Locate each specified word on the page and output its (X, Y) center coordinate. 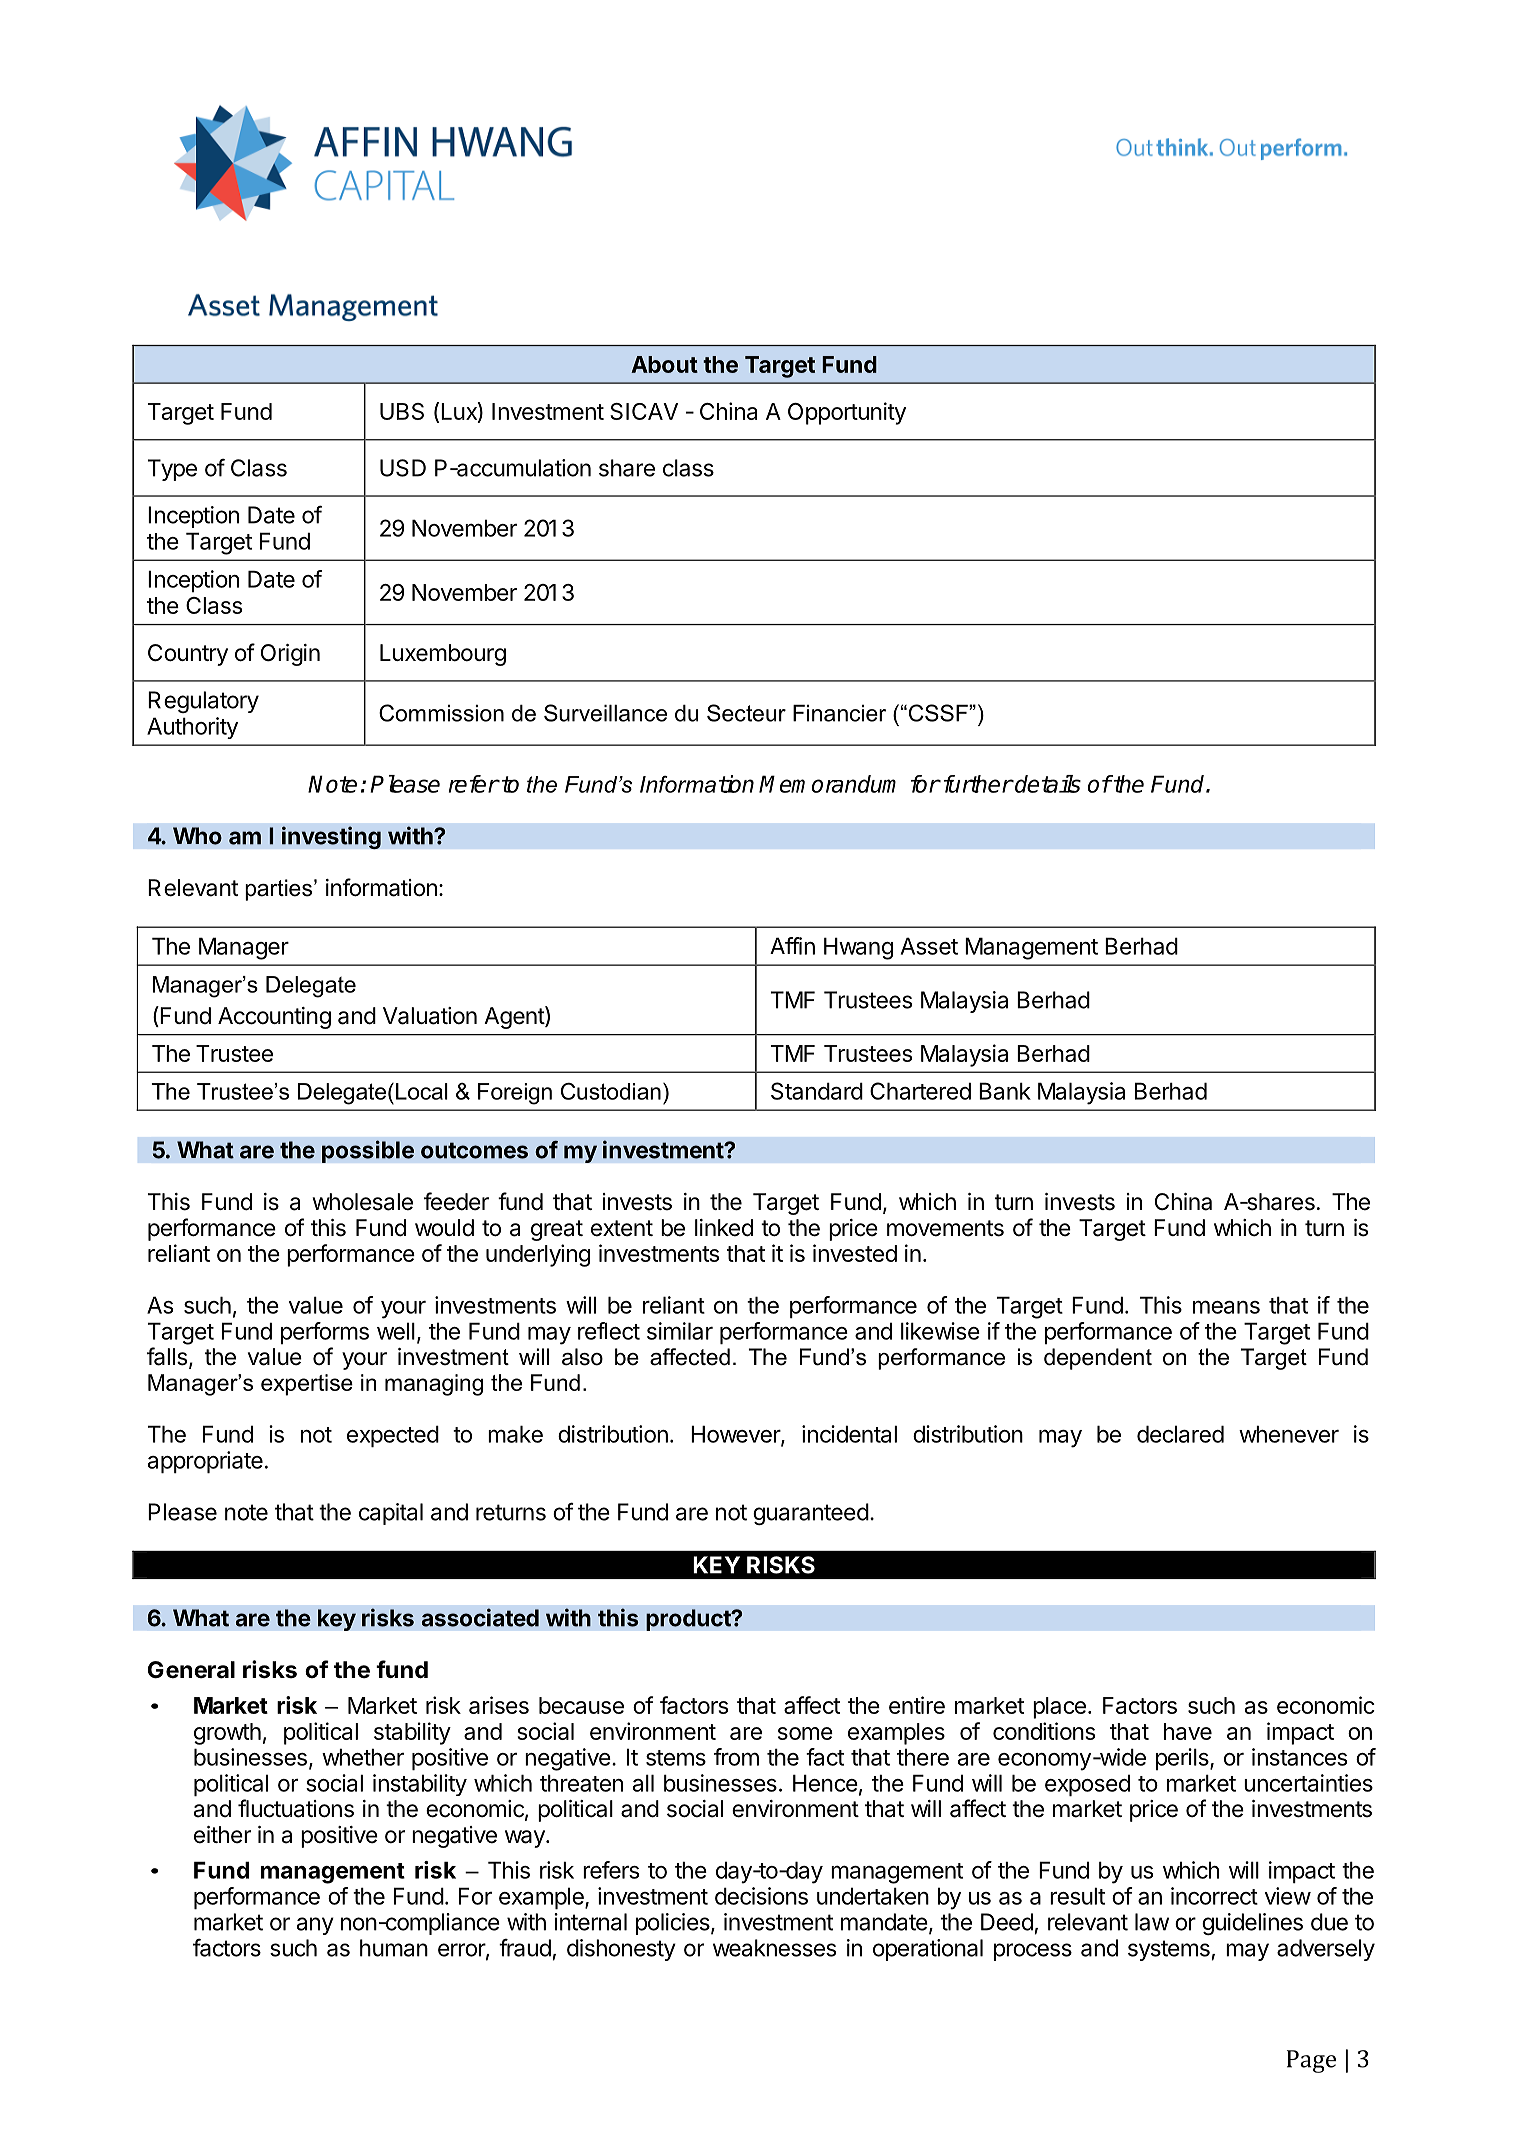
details (1047, 784)
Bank (1005, 1091)
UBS (402, 411)
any (315, 1926)
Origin (290, 655)
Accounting (274, 1018)
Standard (817, 1091)
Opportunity (847, 413)
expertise (307, 1385)
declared (1180, 1434)
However (736, 1435)
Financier (839, 713)
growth (227, 1734)
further (978, 784)
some (805, 1733)
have (1188, 1731)
